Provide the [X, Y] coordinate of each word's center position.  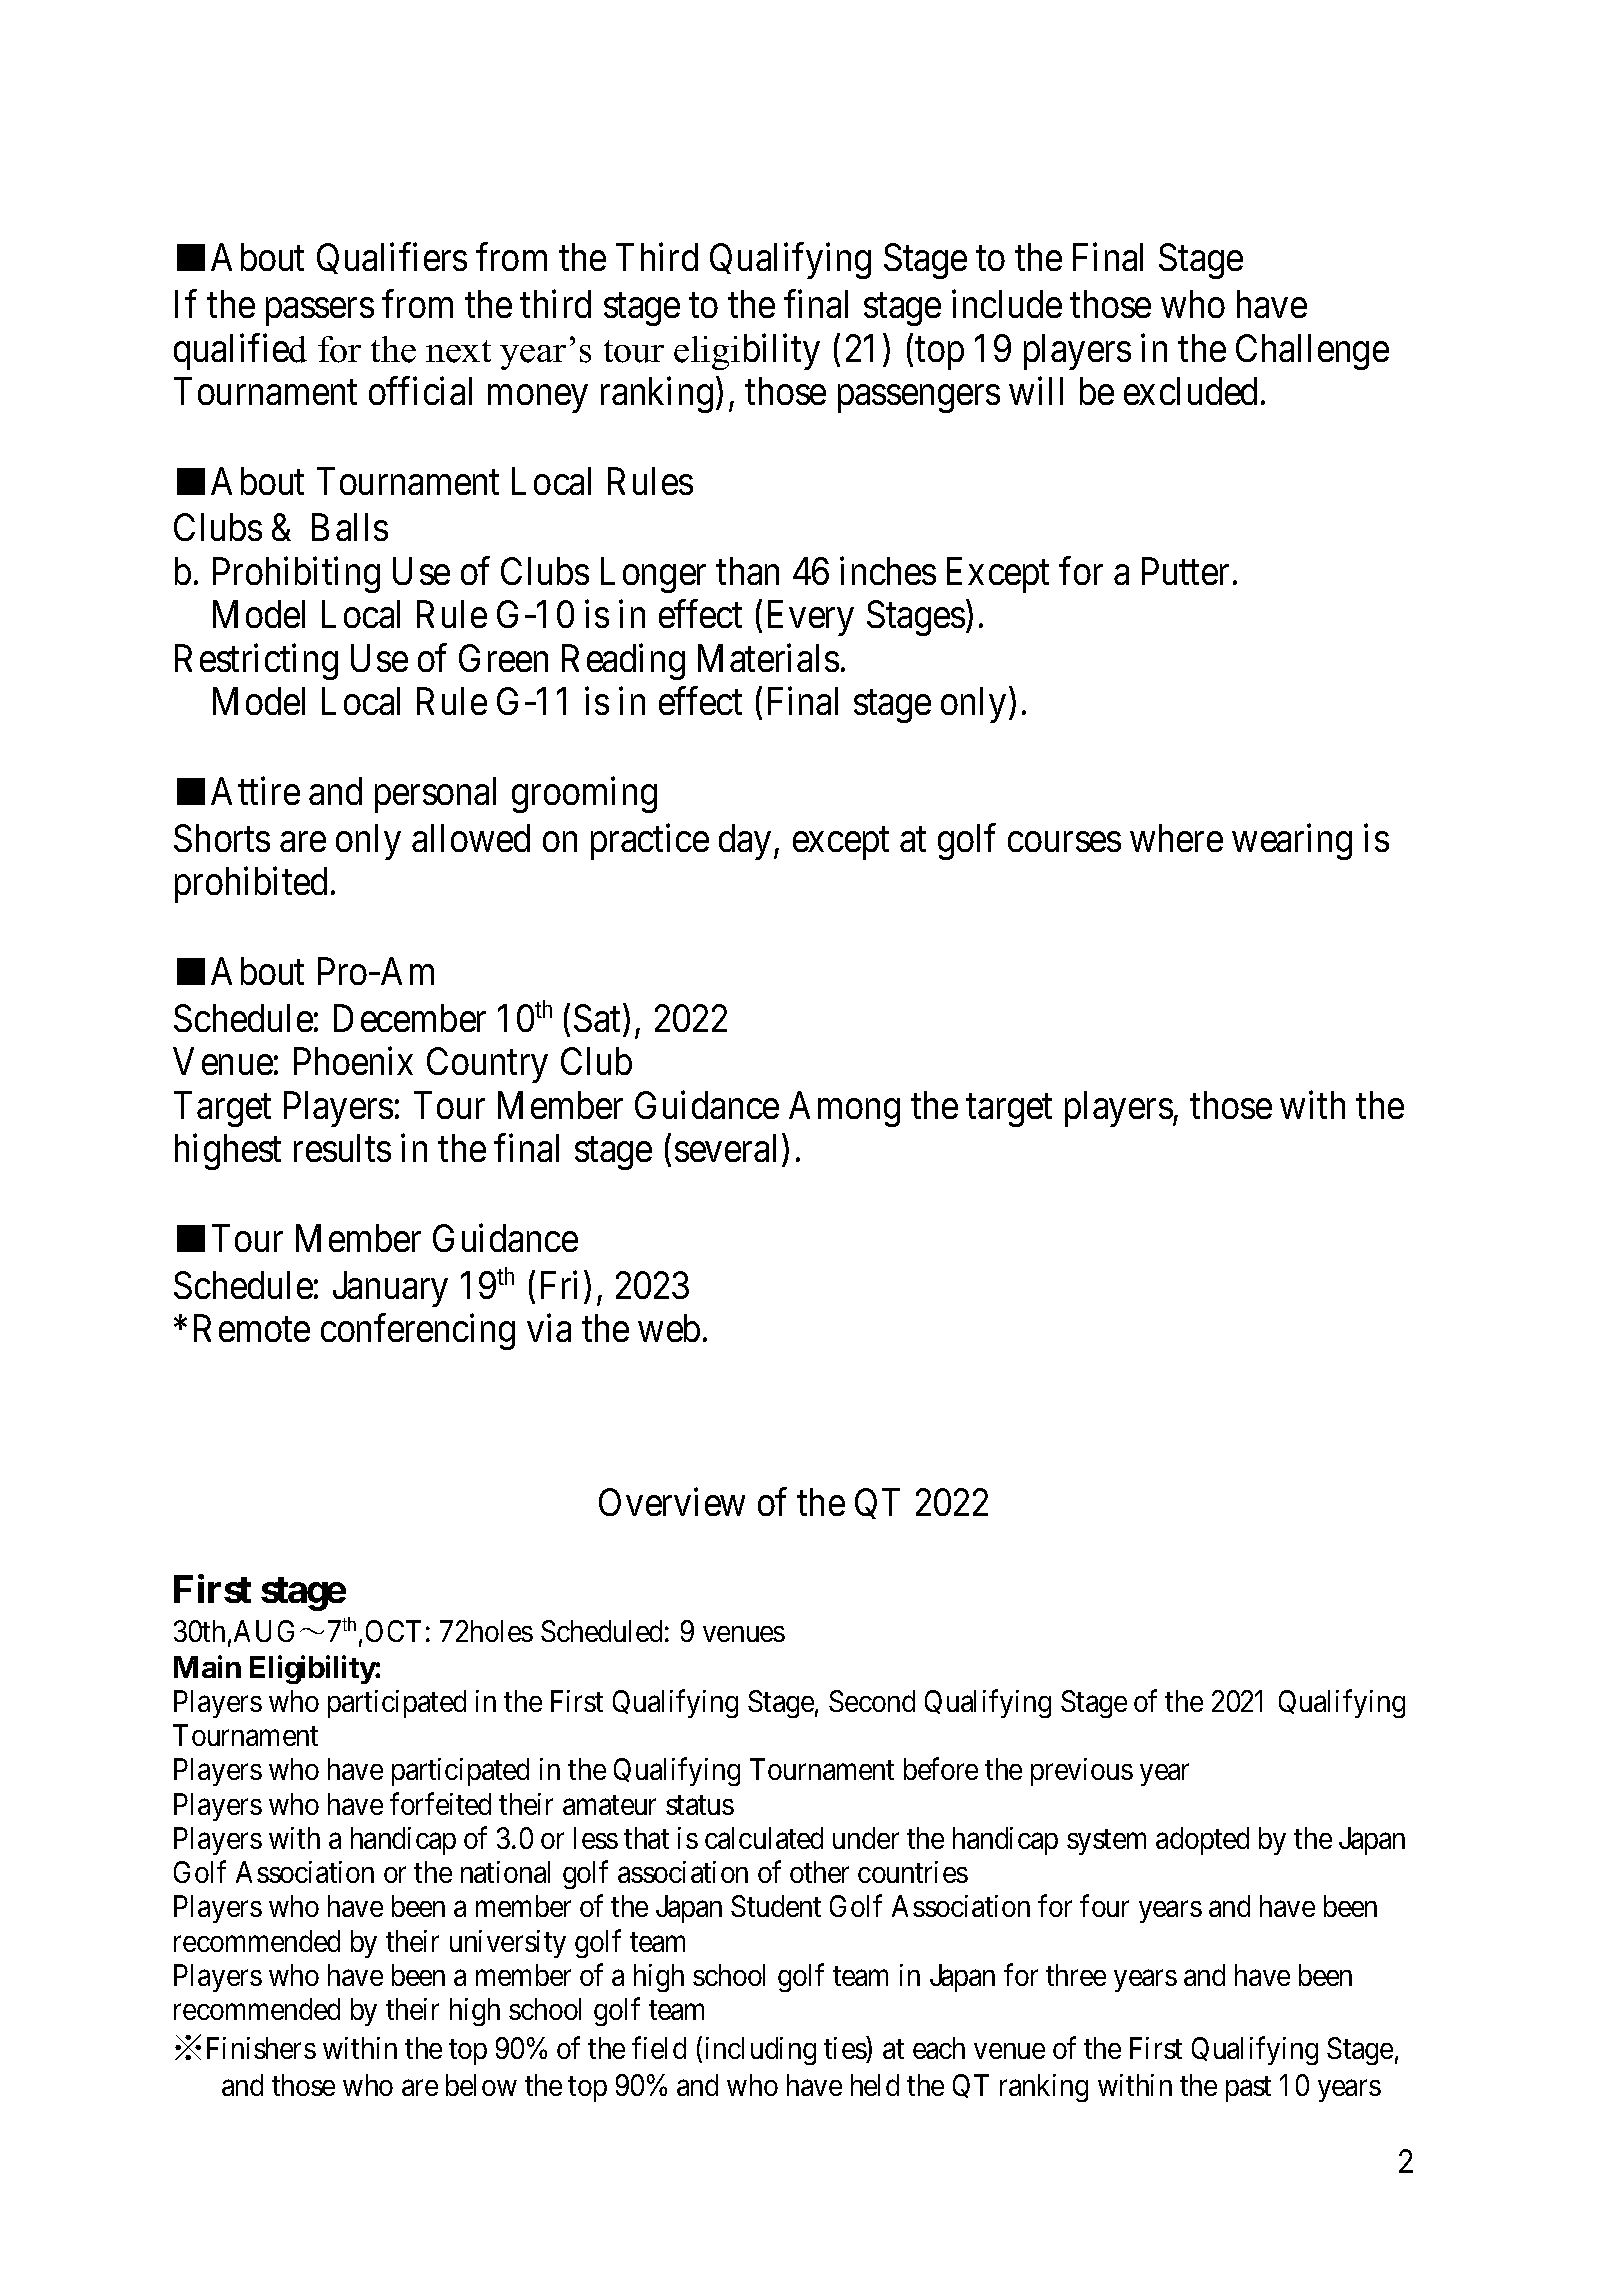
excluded [1190, 391]
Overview [672, 1502]
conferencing [418, 1332]
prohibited [251, 885]
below [481, 2085]
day [745, 842]
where [1176, 838]
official [420, 391]
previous [1082, 1772]
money [537, 399]
